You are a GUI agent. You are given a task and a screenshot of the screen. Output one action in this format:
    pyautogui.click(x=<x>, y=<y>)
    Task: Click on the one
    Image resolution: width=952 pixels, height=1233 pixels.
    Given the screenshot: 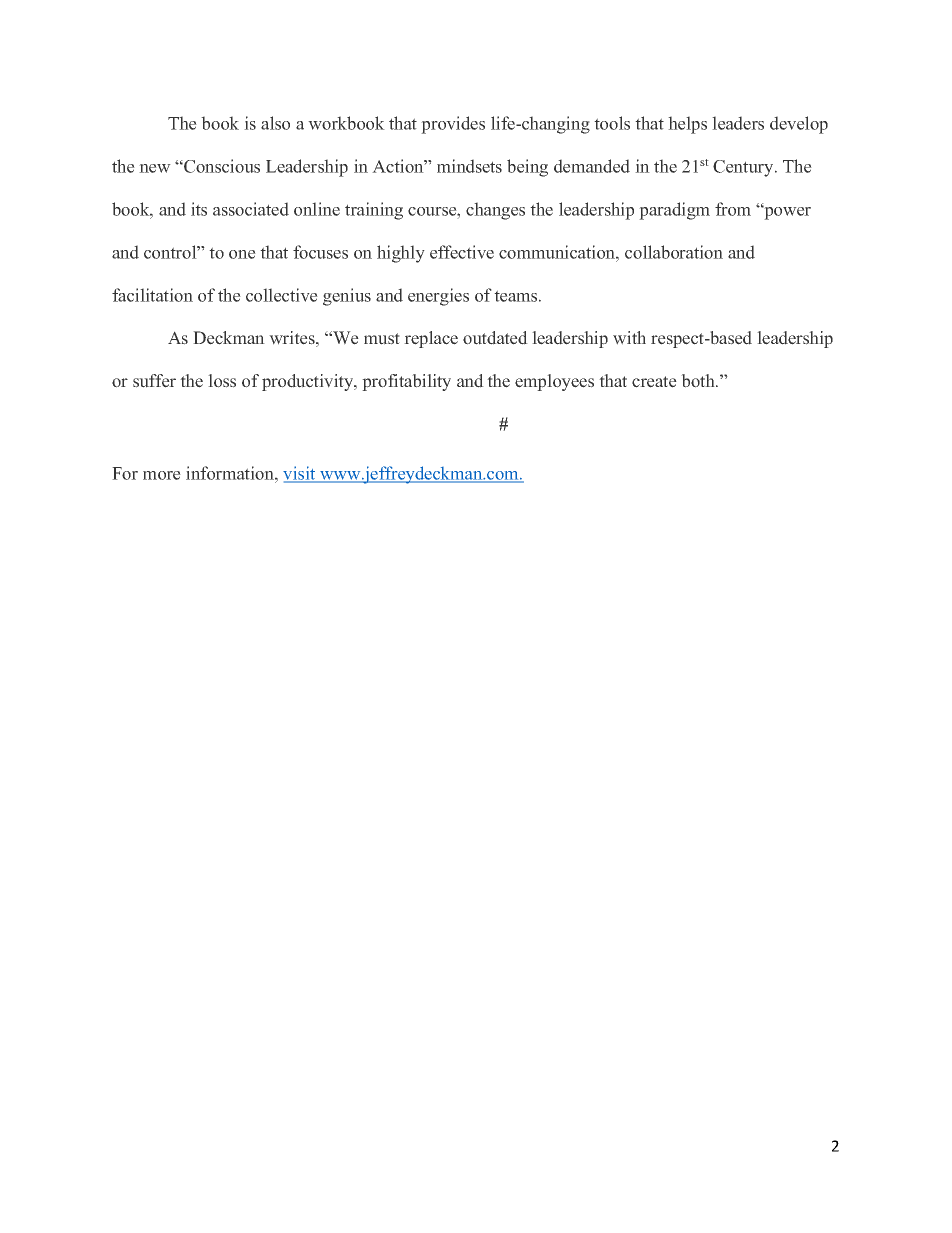 What is the action you would take?
    pyautogui.click(x=242, y=254)
